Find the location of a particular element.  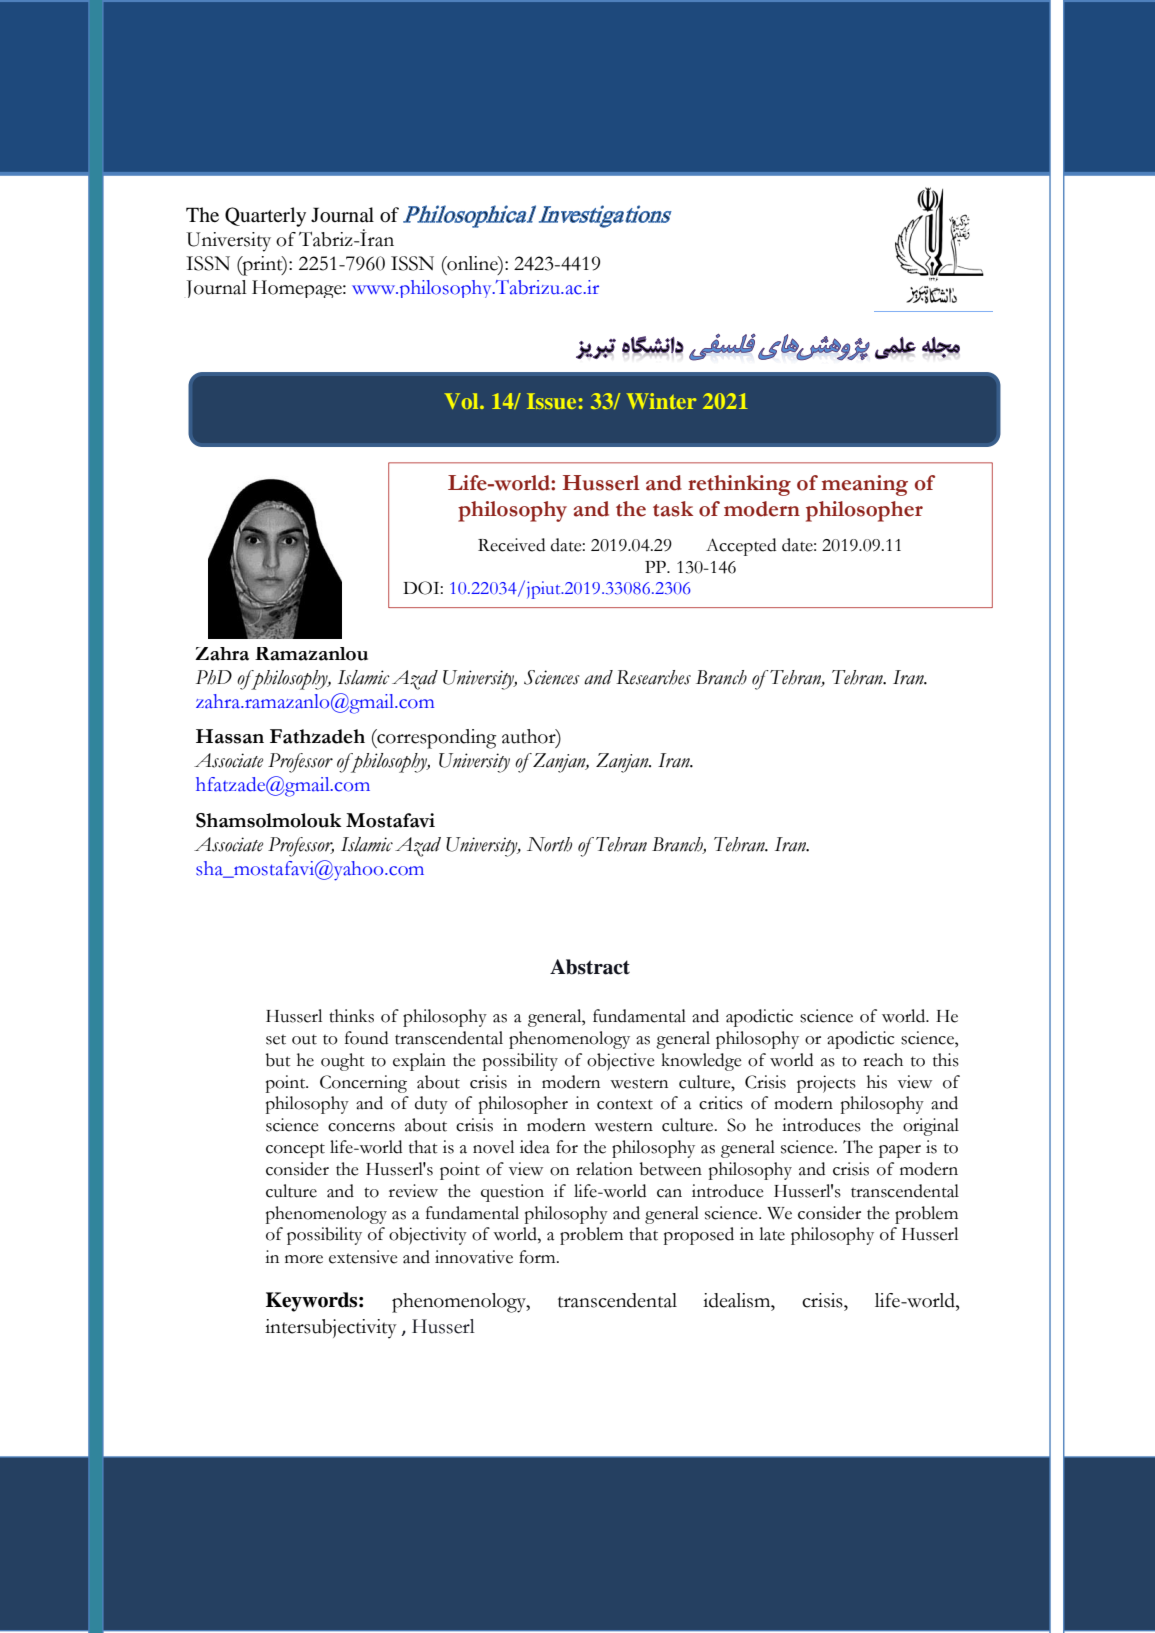

Winter is located at coordinates (661, 401).
